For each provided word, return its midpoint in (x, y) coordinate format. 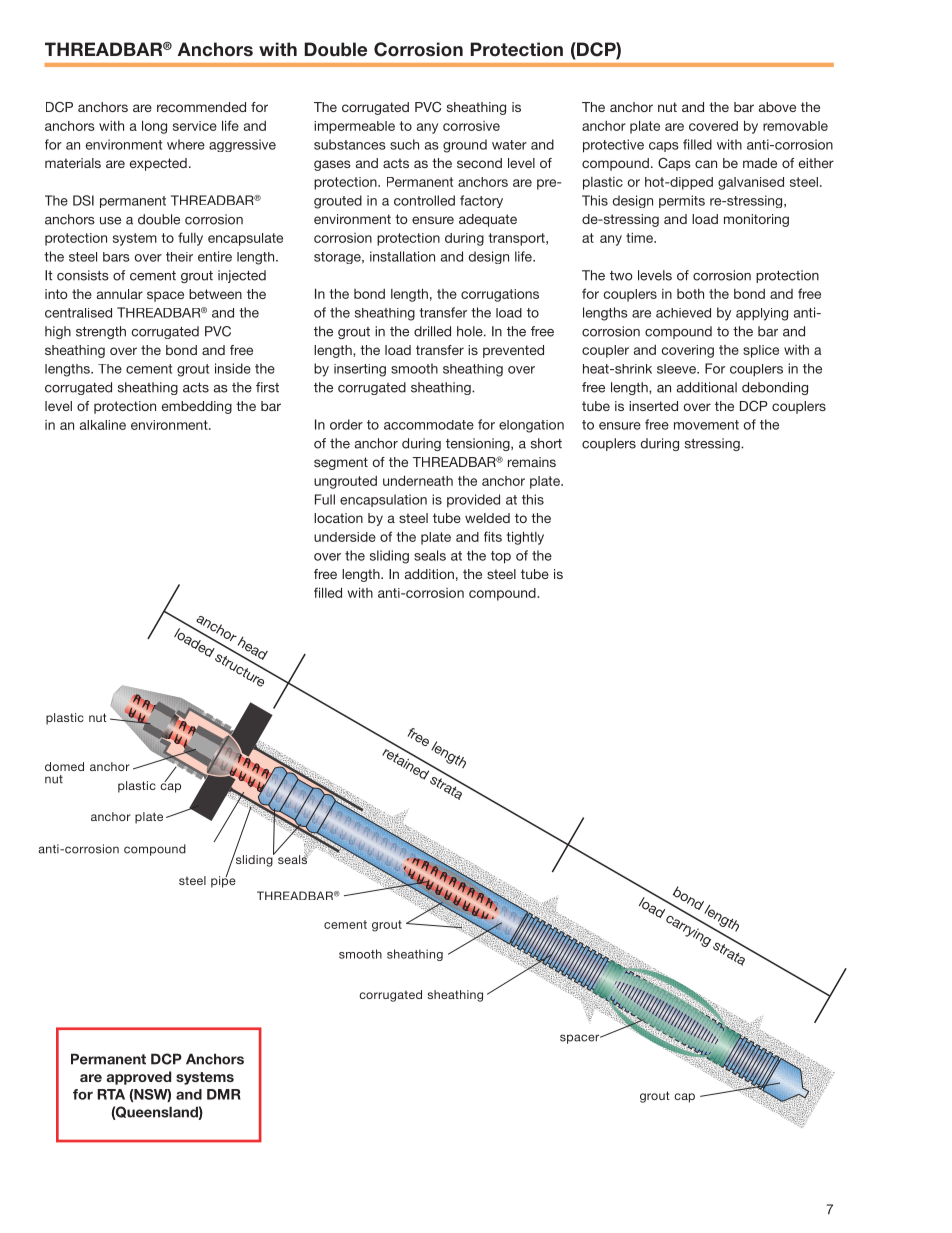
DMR (224, 1094)
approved (139, 1078)
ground (465, 146)
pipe (223, 881)
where (186, 144)
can (706, 164)
